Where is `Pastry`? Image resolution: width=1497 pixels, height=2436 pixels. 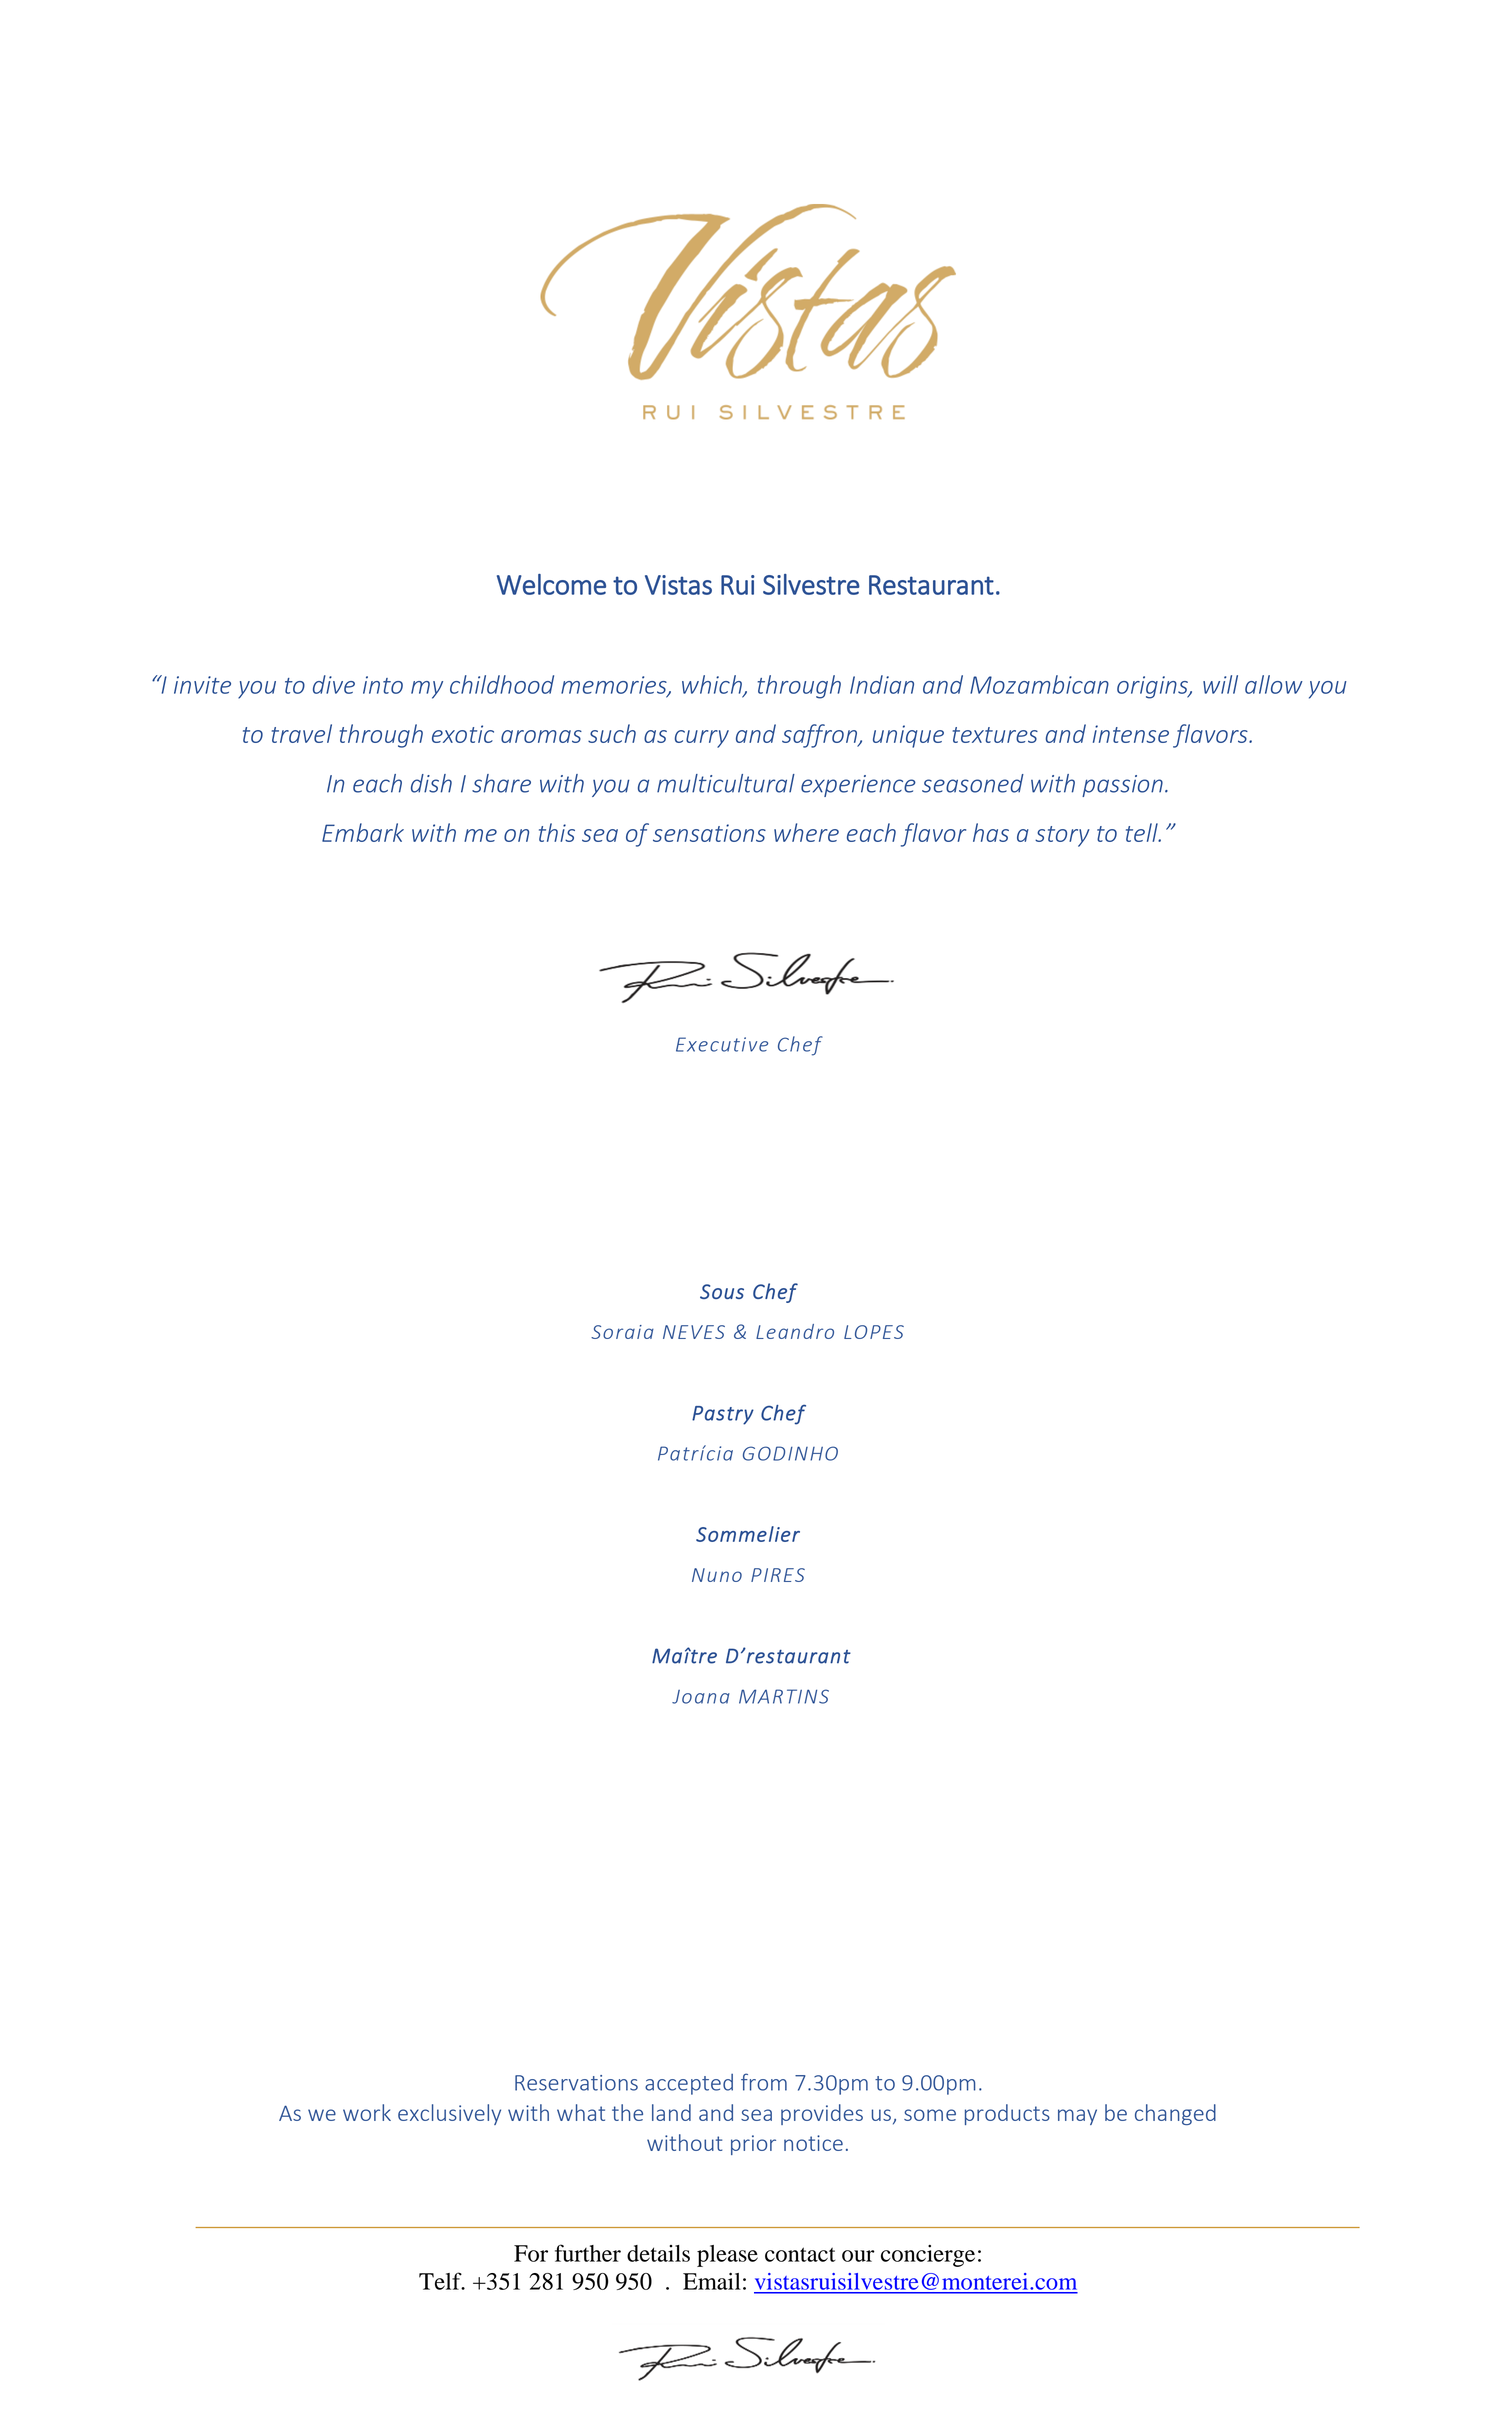
Pastry is located at coordinates (723, 1415).
